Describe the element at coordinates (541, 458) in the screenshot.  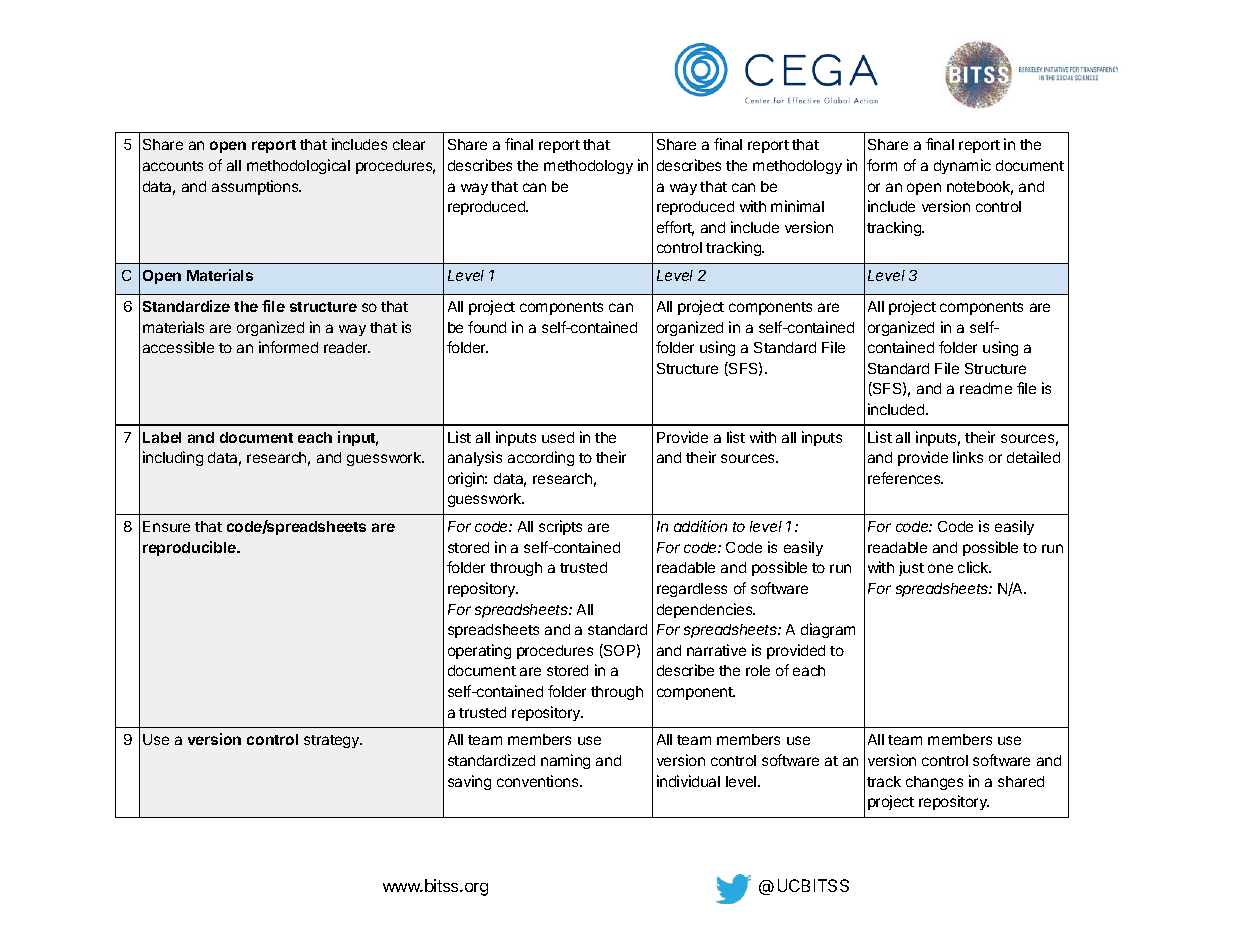
I see `according` at that location.
